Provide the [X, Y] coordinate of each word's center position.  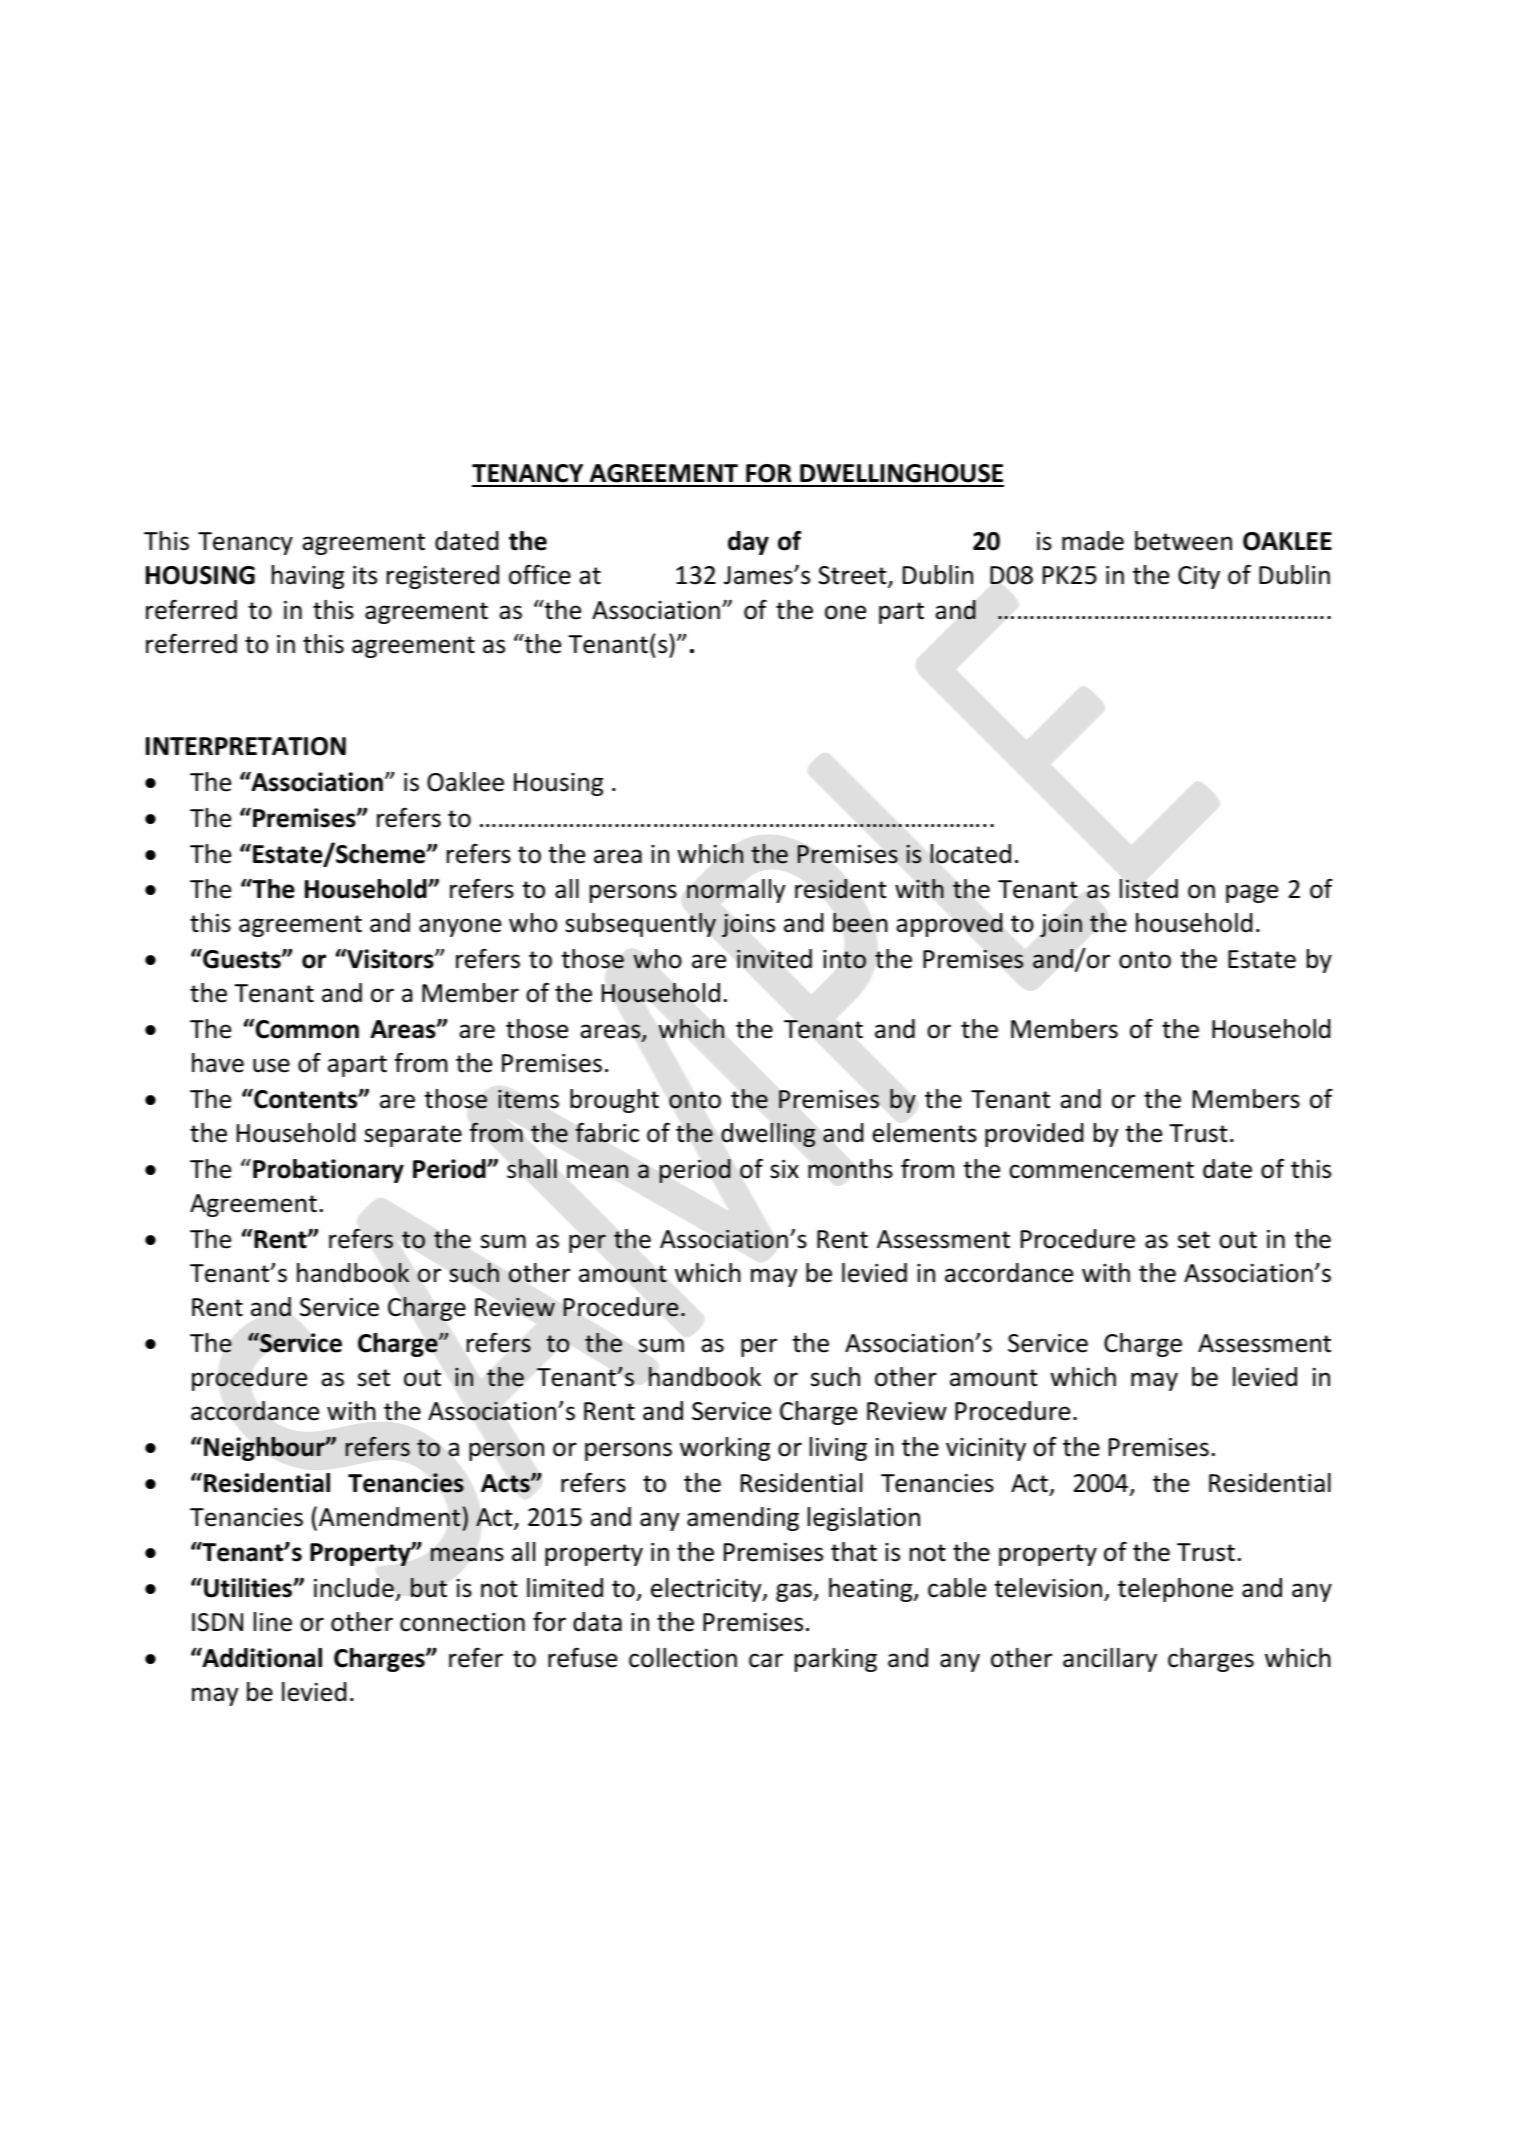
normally [736, 891]
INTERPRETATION [246, 746]
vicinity [986, 1449]
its [365, 575]
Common [306, 1029]
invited [774, 959]
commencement [1101, 1170]
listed [1149, 889]
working [725, 1449]
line [273, 1622]
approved [949, 925]
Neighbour [265, 1449]
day [748, 543]
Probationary [328, 1171]
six [784, 1169]
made [1093, 541]
